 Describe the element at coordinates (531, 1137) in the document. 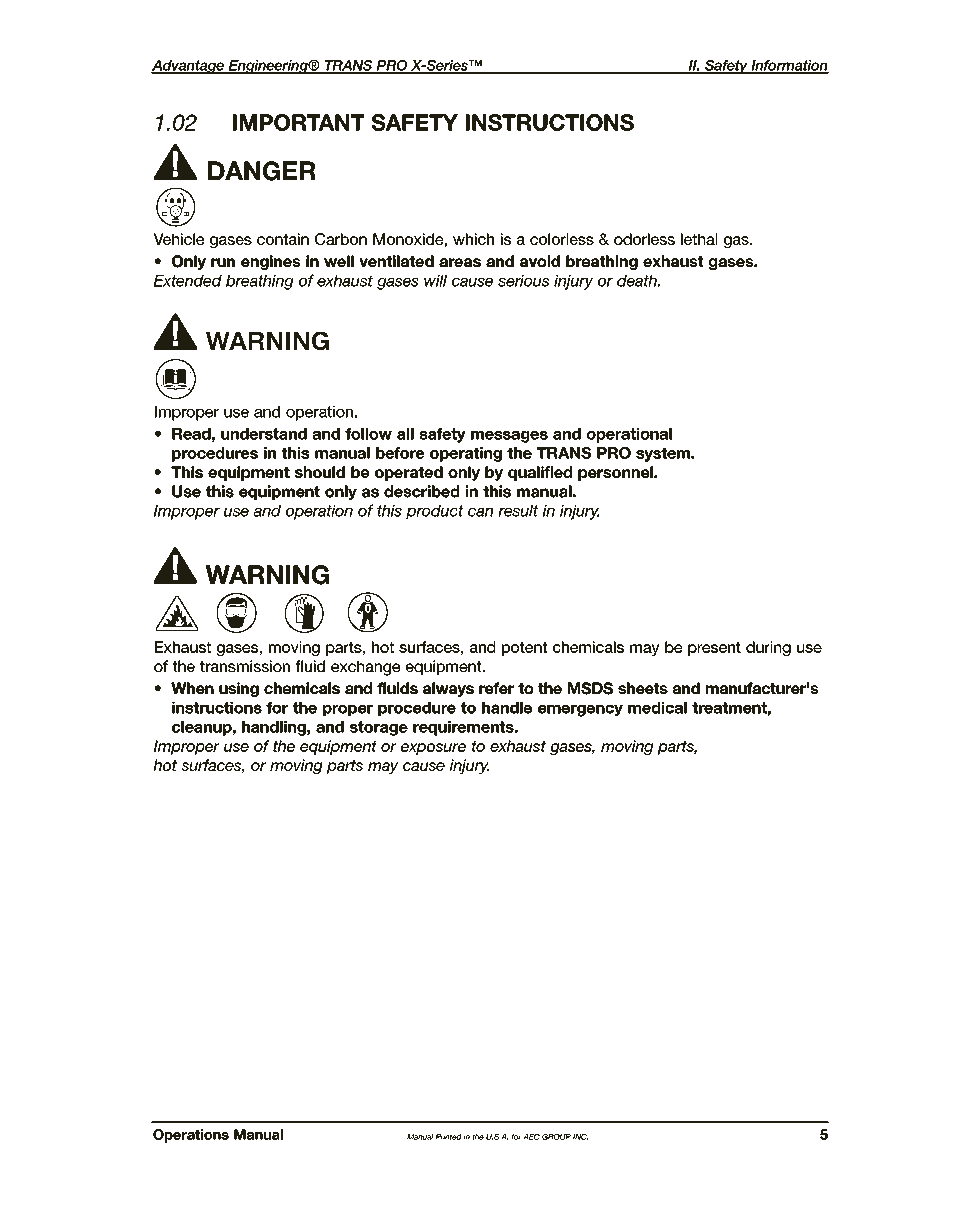

I see `AEC` at that location.
